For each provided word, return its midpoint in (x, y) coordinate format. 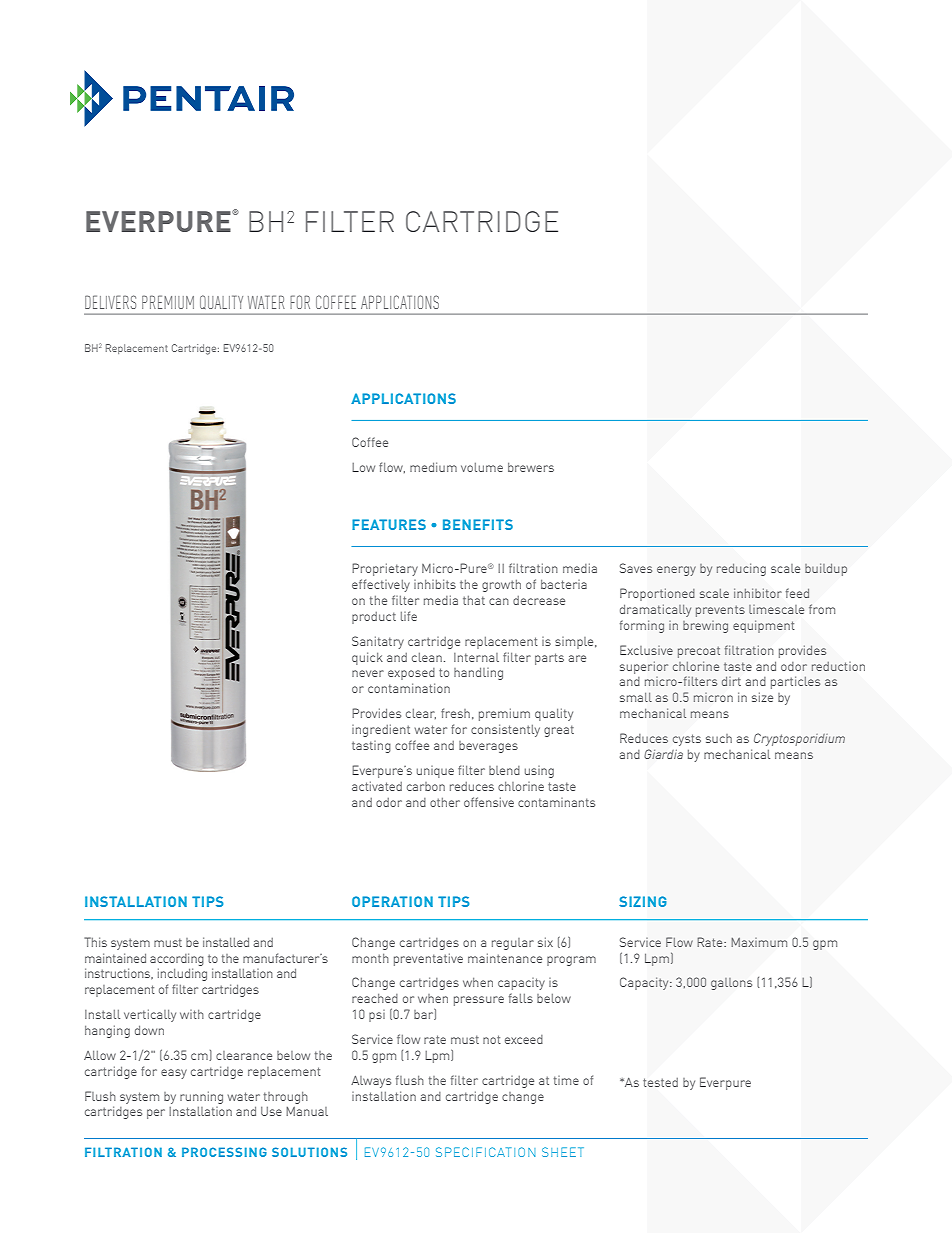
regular (513, 944)
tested (660, 1082)
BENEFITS (478, 524)
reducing (741, 570)
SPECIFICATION (485, 1152)
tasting (371, 747)
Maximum (759, 942)
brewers (531, 467)
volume (482, 467)
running (201, 1097)
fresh (455, 713)
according (177, 959)
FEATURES (389, 524)
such (719, 738)
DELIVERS (110, 302)
